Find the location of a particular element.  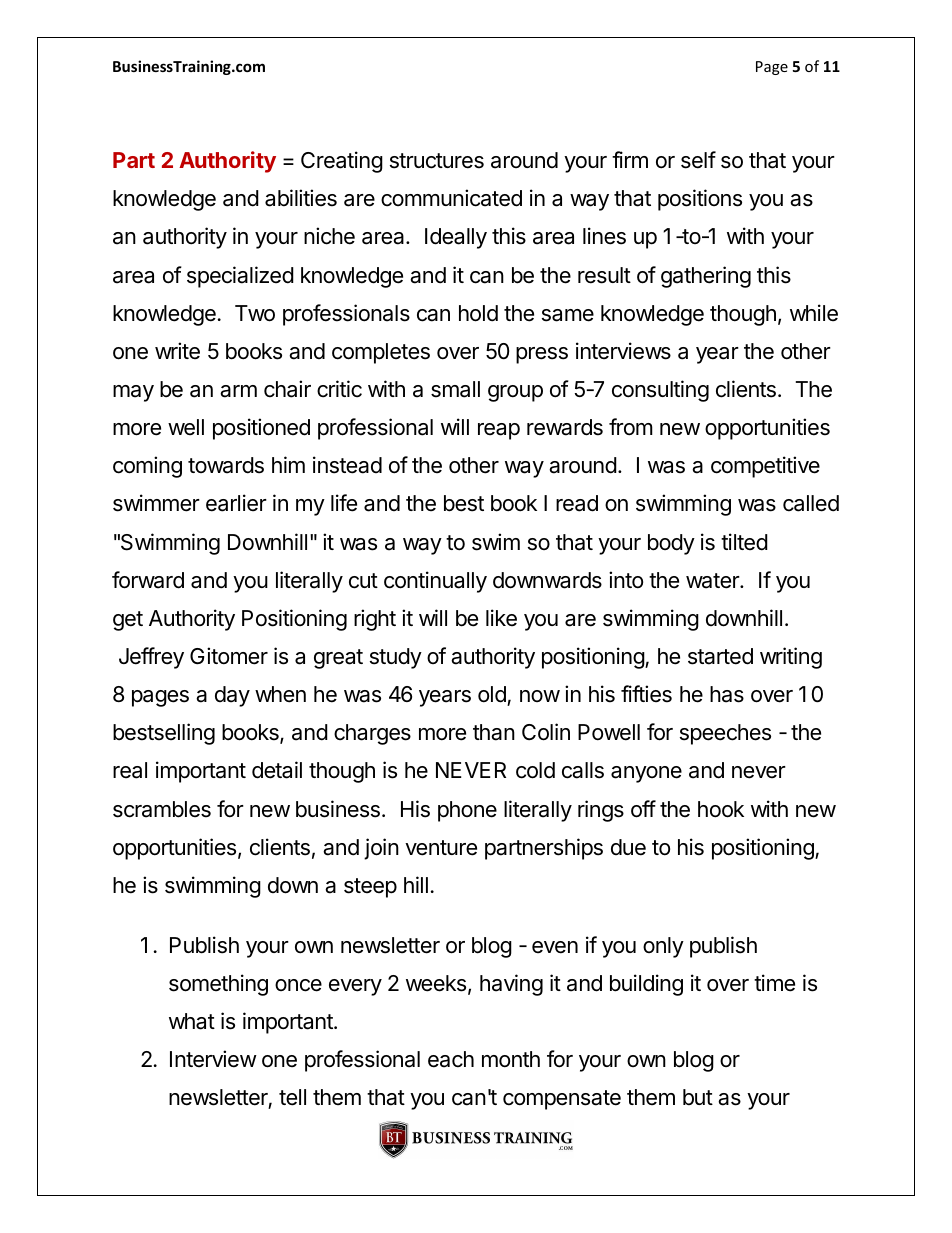

positions is located at coordinates (700, 200).
